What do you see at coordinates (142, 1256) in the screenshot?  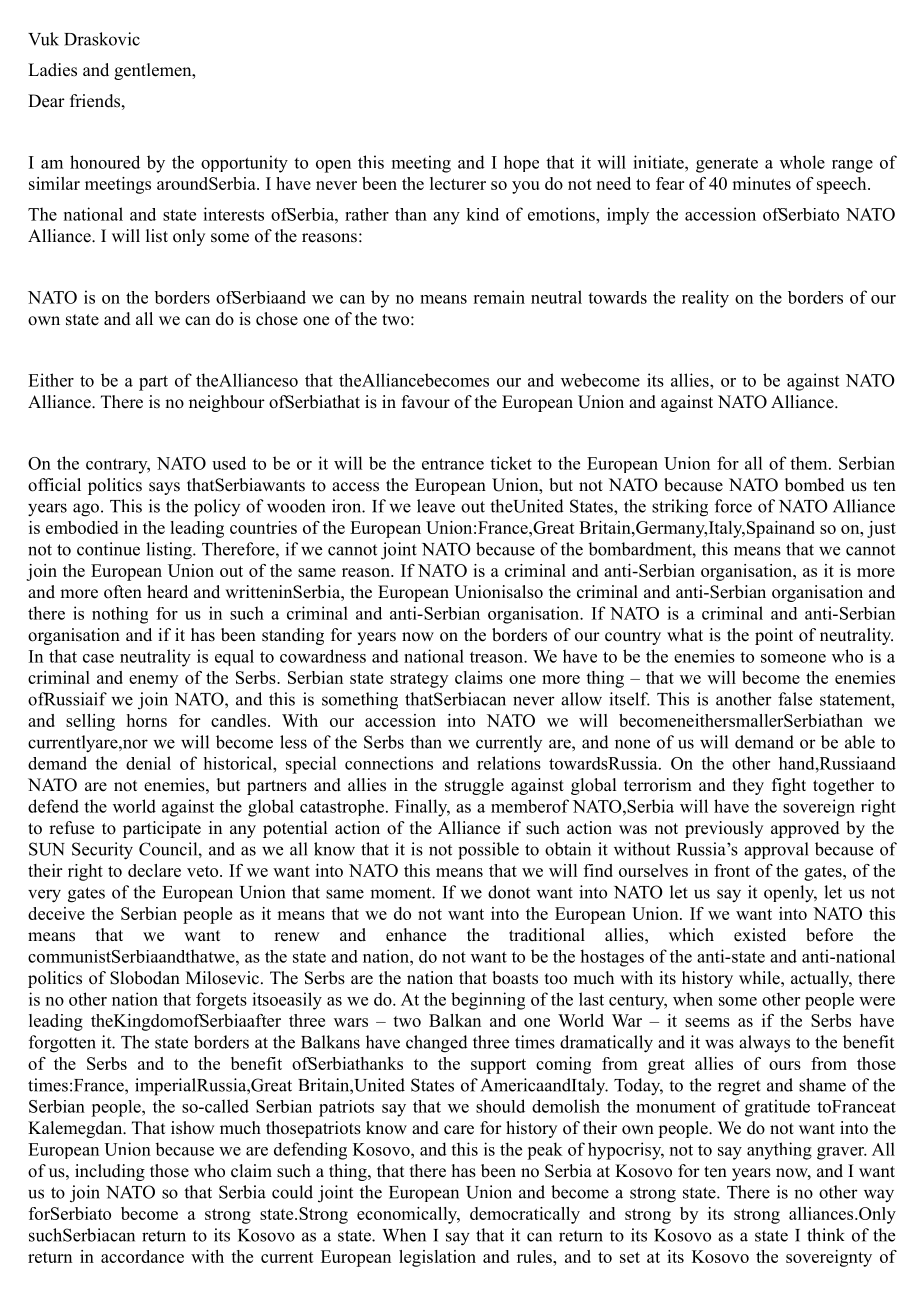 I see `accordance` at bounding box center [142, 1256].
